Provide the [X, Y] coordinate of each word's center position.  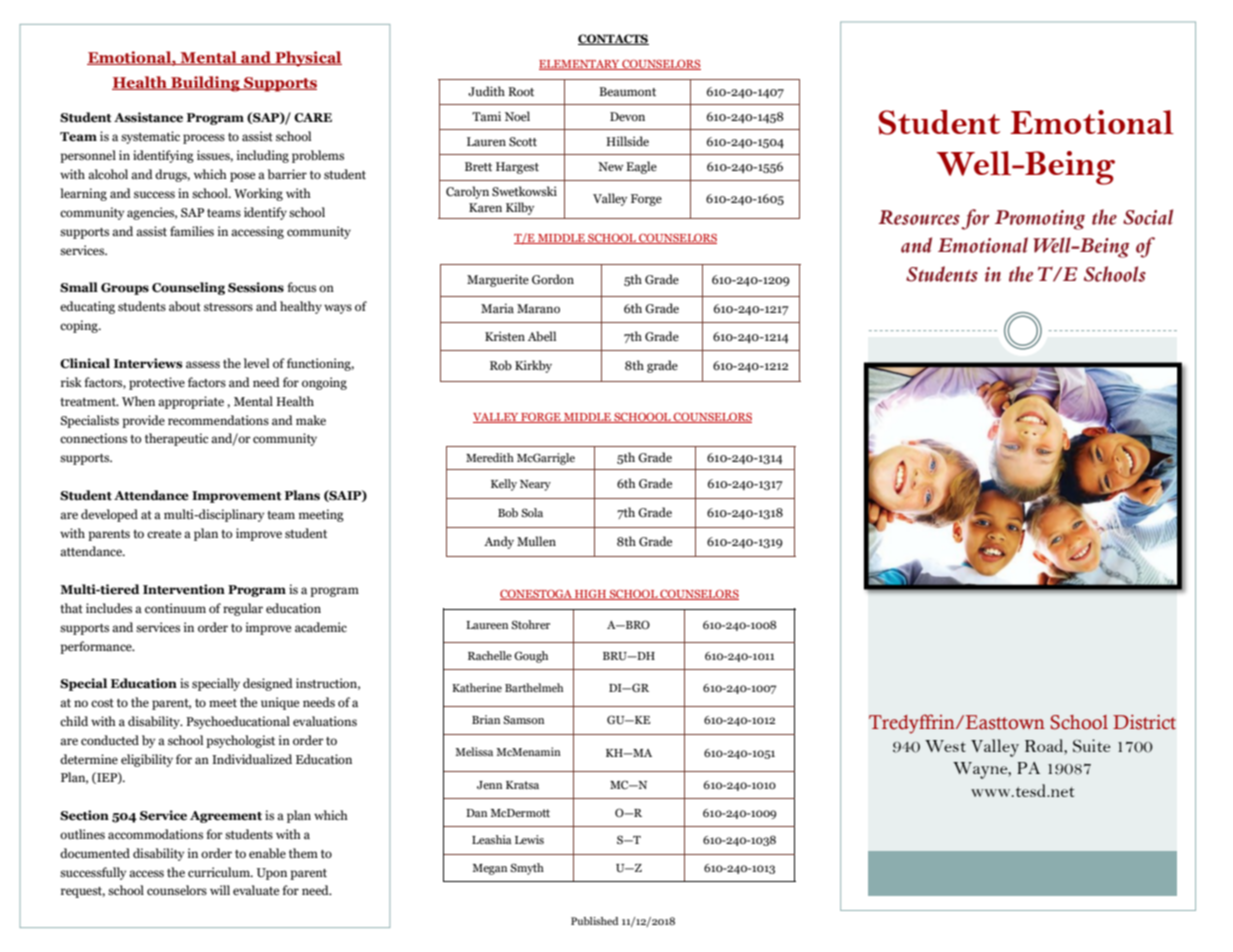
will [220, 890]
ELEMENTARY [580, 65]
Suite [1092, 746]
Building [205, 84]
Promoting [1040, 220]
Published [595, 921]
